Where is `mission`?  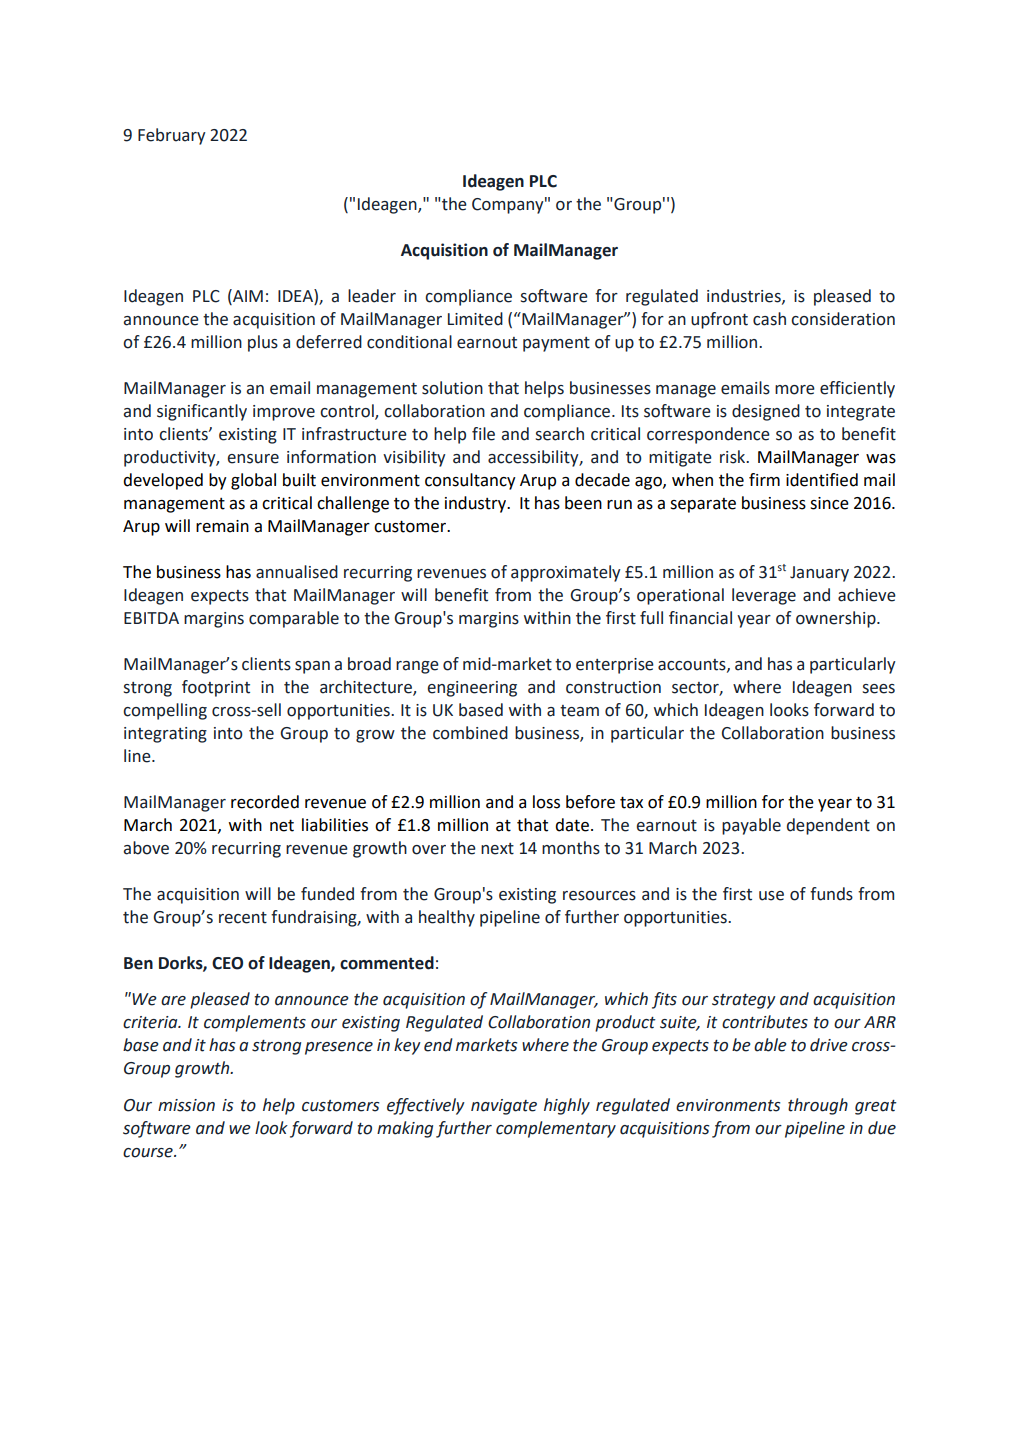
mission is located at coordinates (186, 1105).
